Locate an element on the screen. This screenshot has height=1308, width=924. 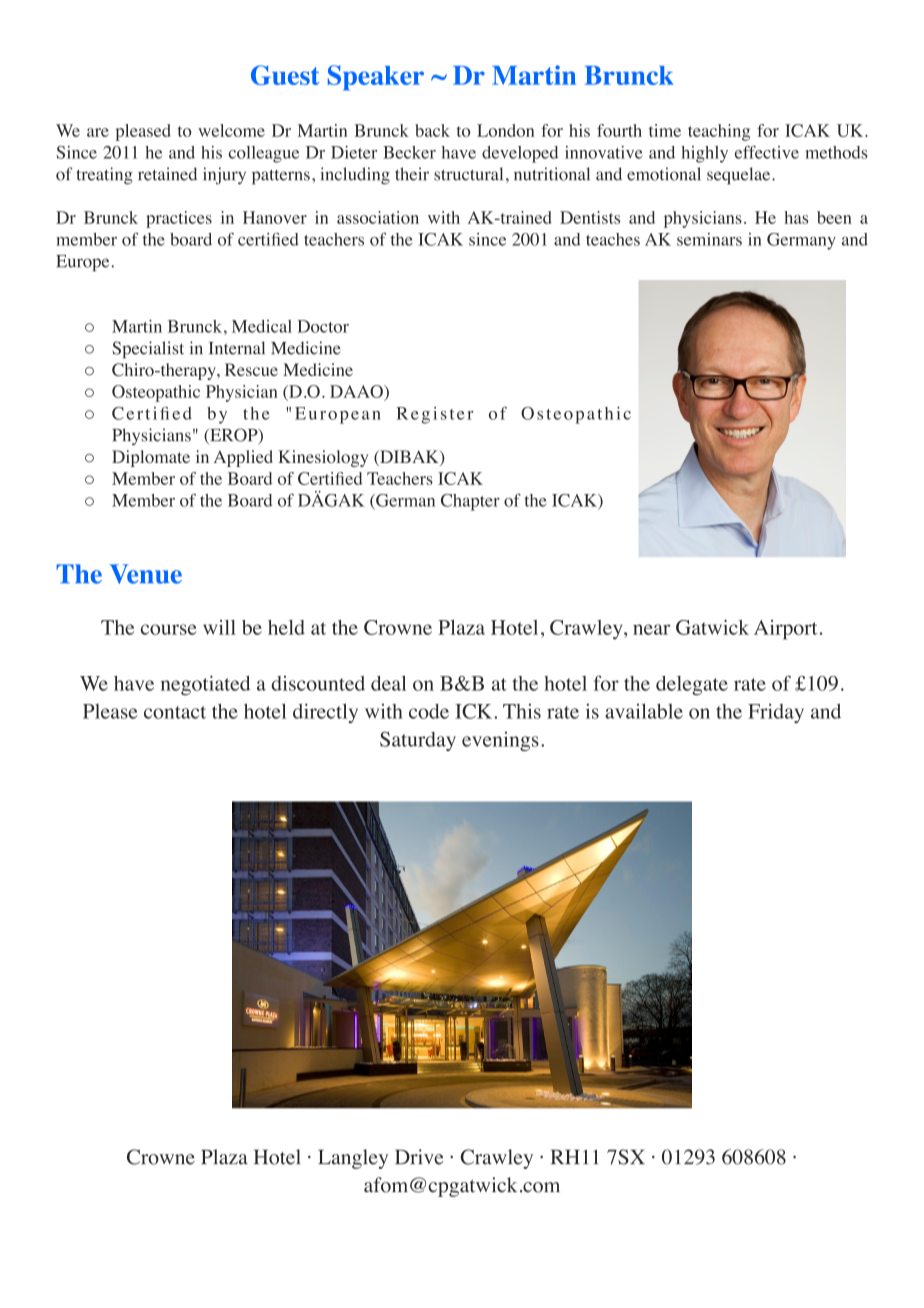
Langley is located at coordinates (353, 1159).
